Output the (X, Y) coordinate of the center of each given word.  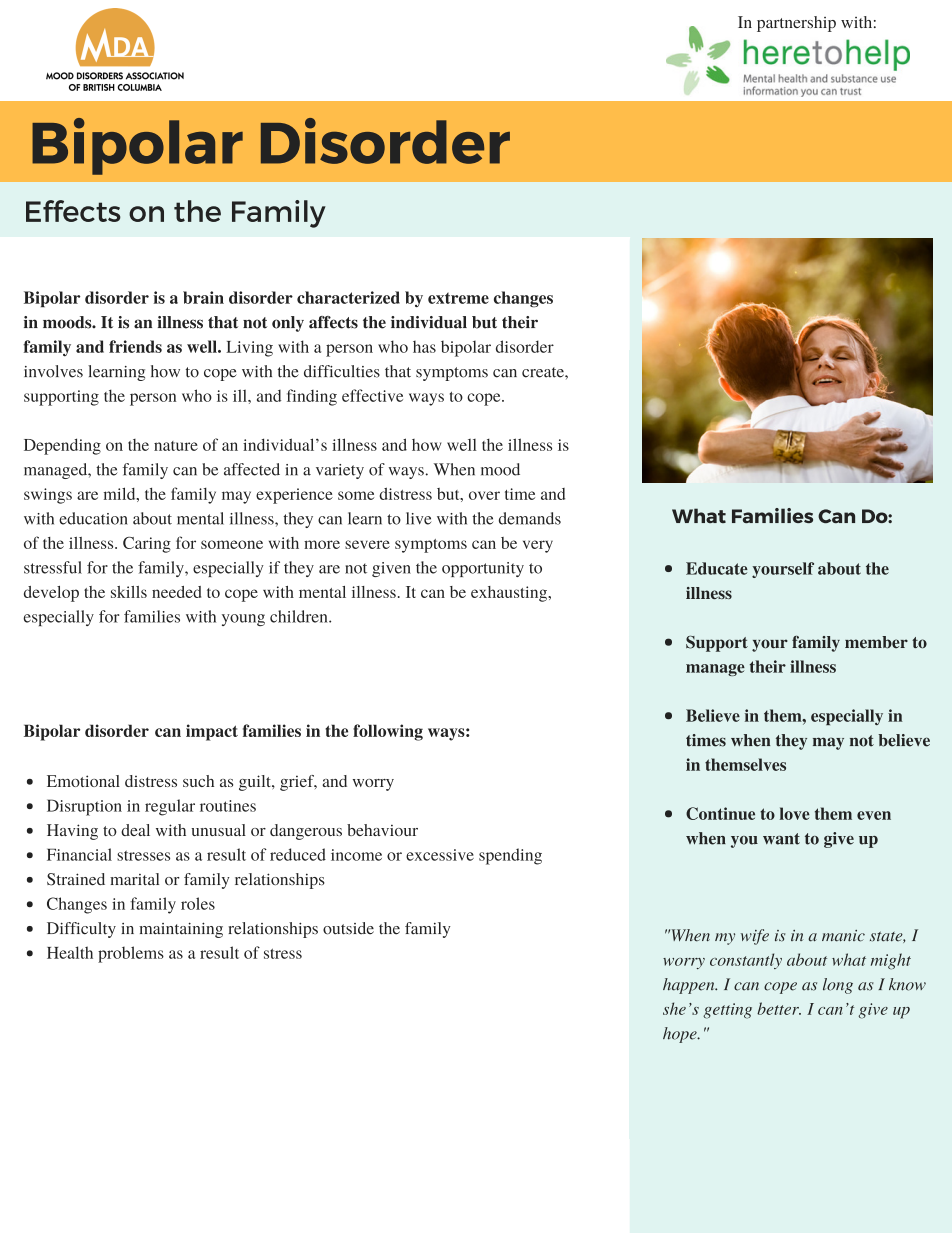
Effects (73, 211)
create (544, 372)
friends (135, 346)
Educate (717, 568)
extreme (458, 298)
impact (212, 732)
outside (348, 928)
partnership (796, 24)
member (876, 642)
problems (131, 954)
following (388, 732)
